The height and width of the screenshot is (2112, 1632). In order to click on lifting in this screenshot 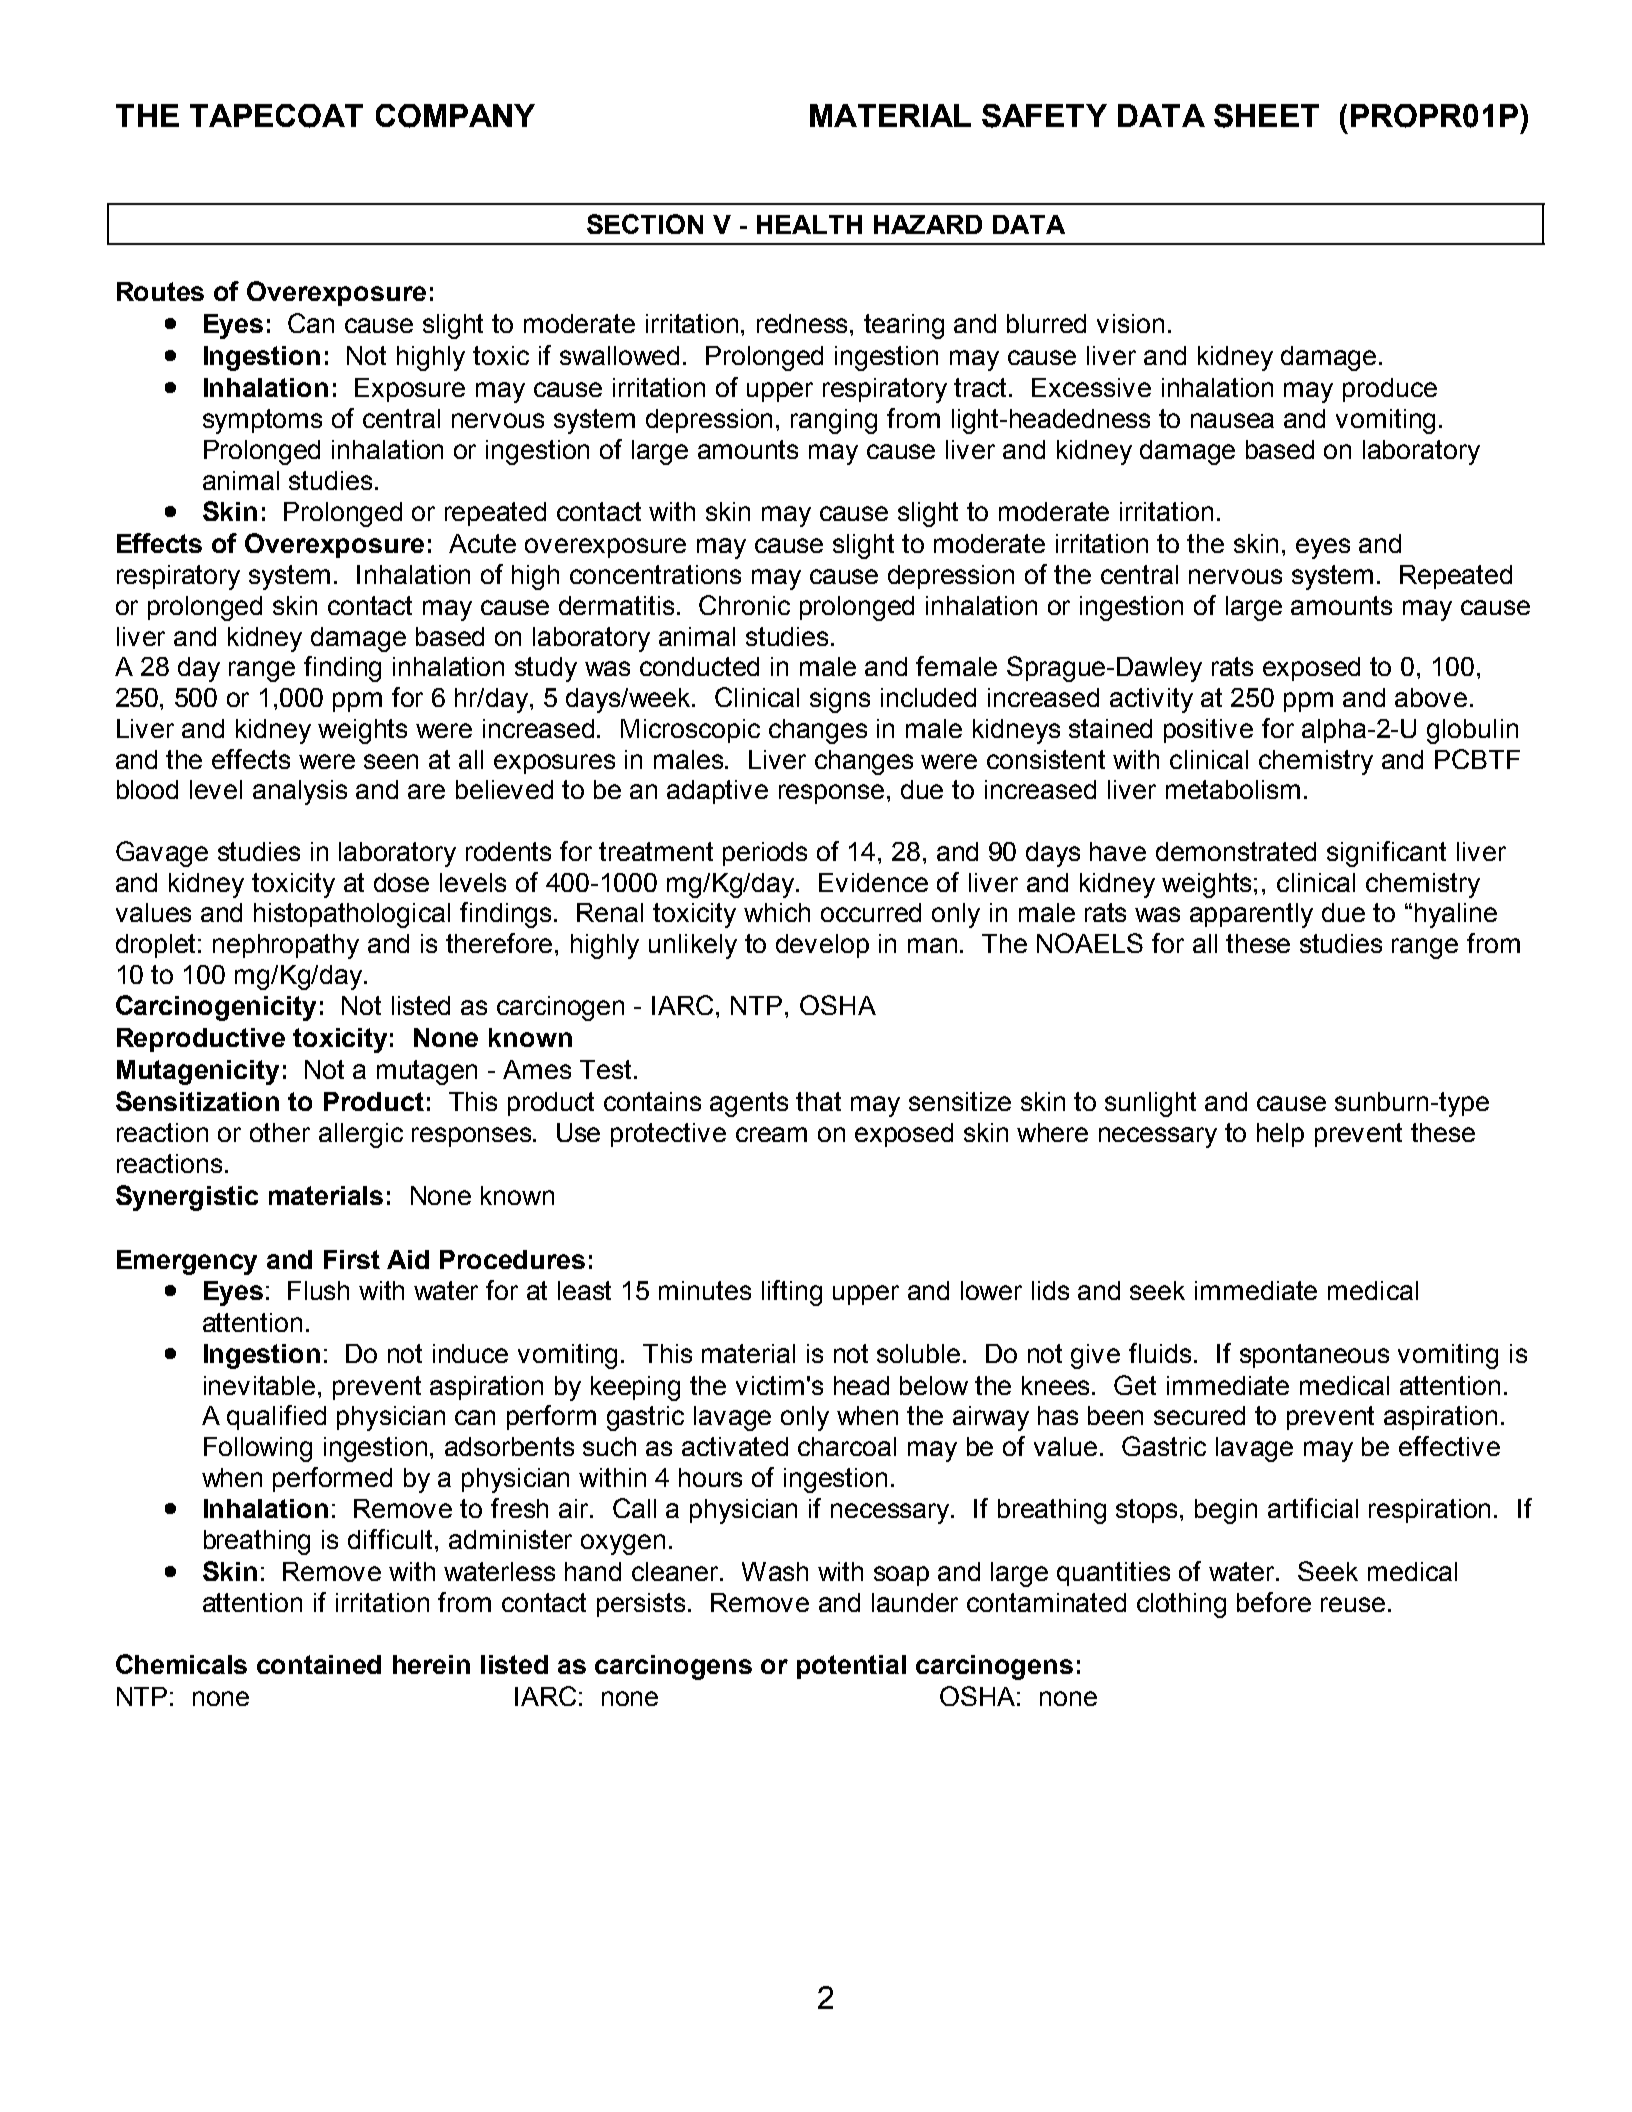, I will do `click(792, 1293)`.
